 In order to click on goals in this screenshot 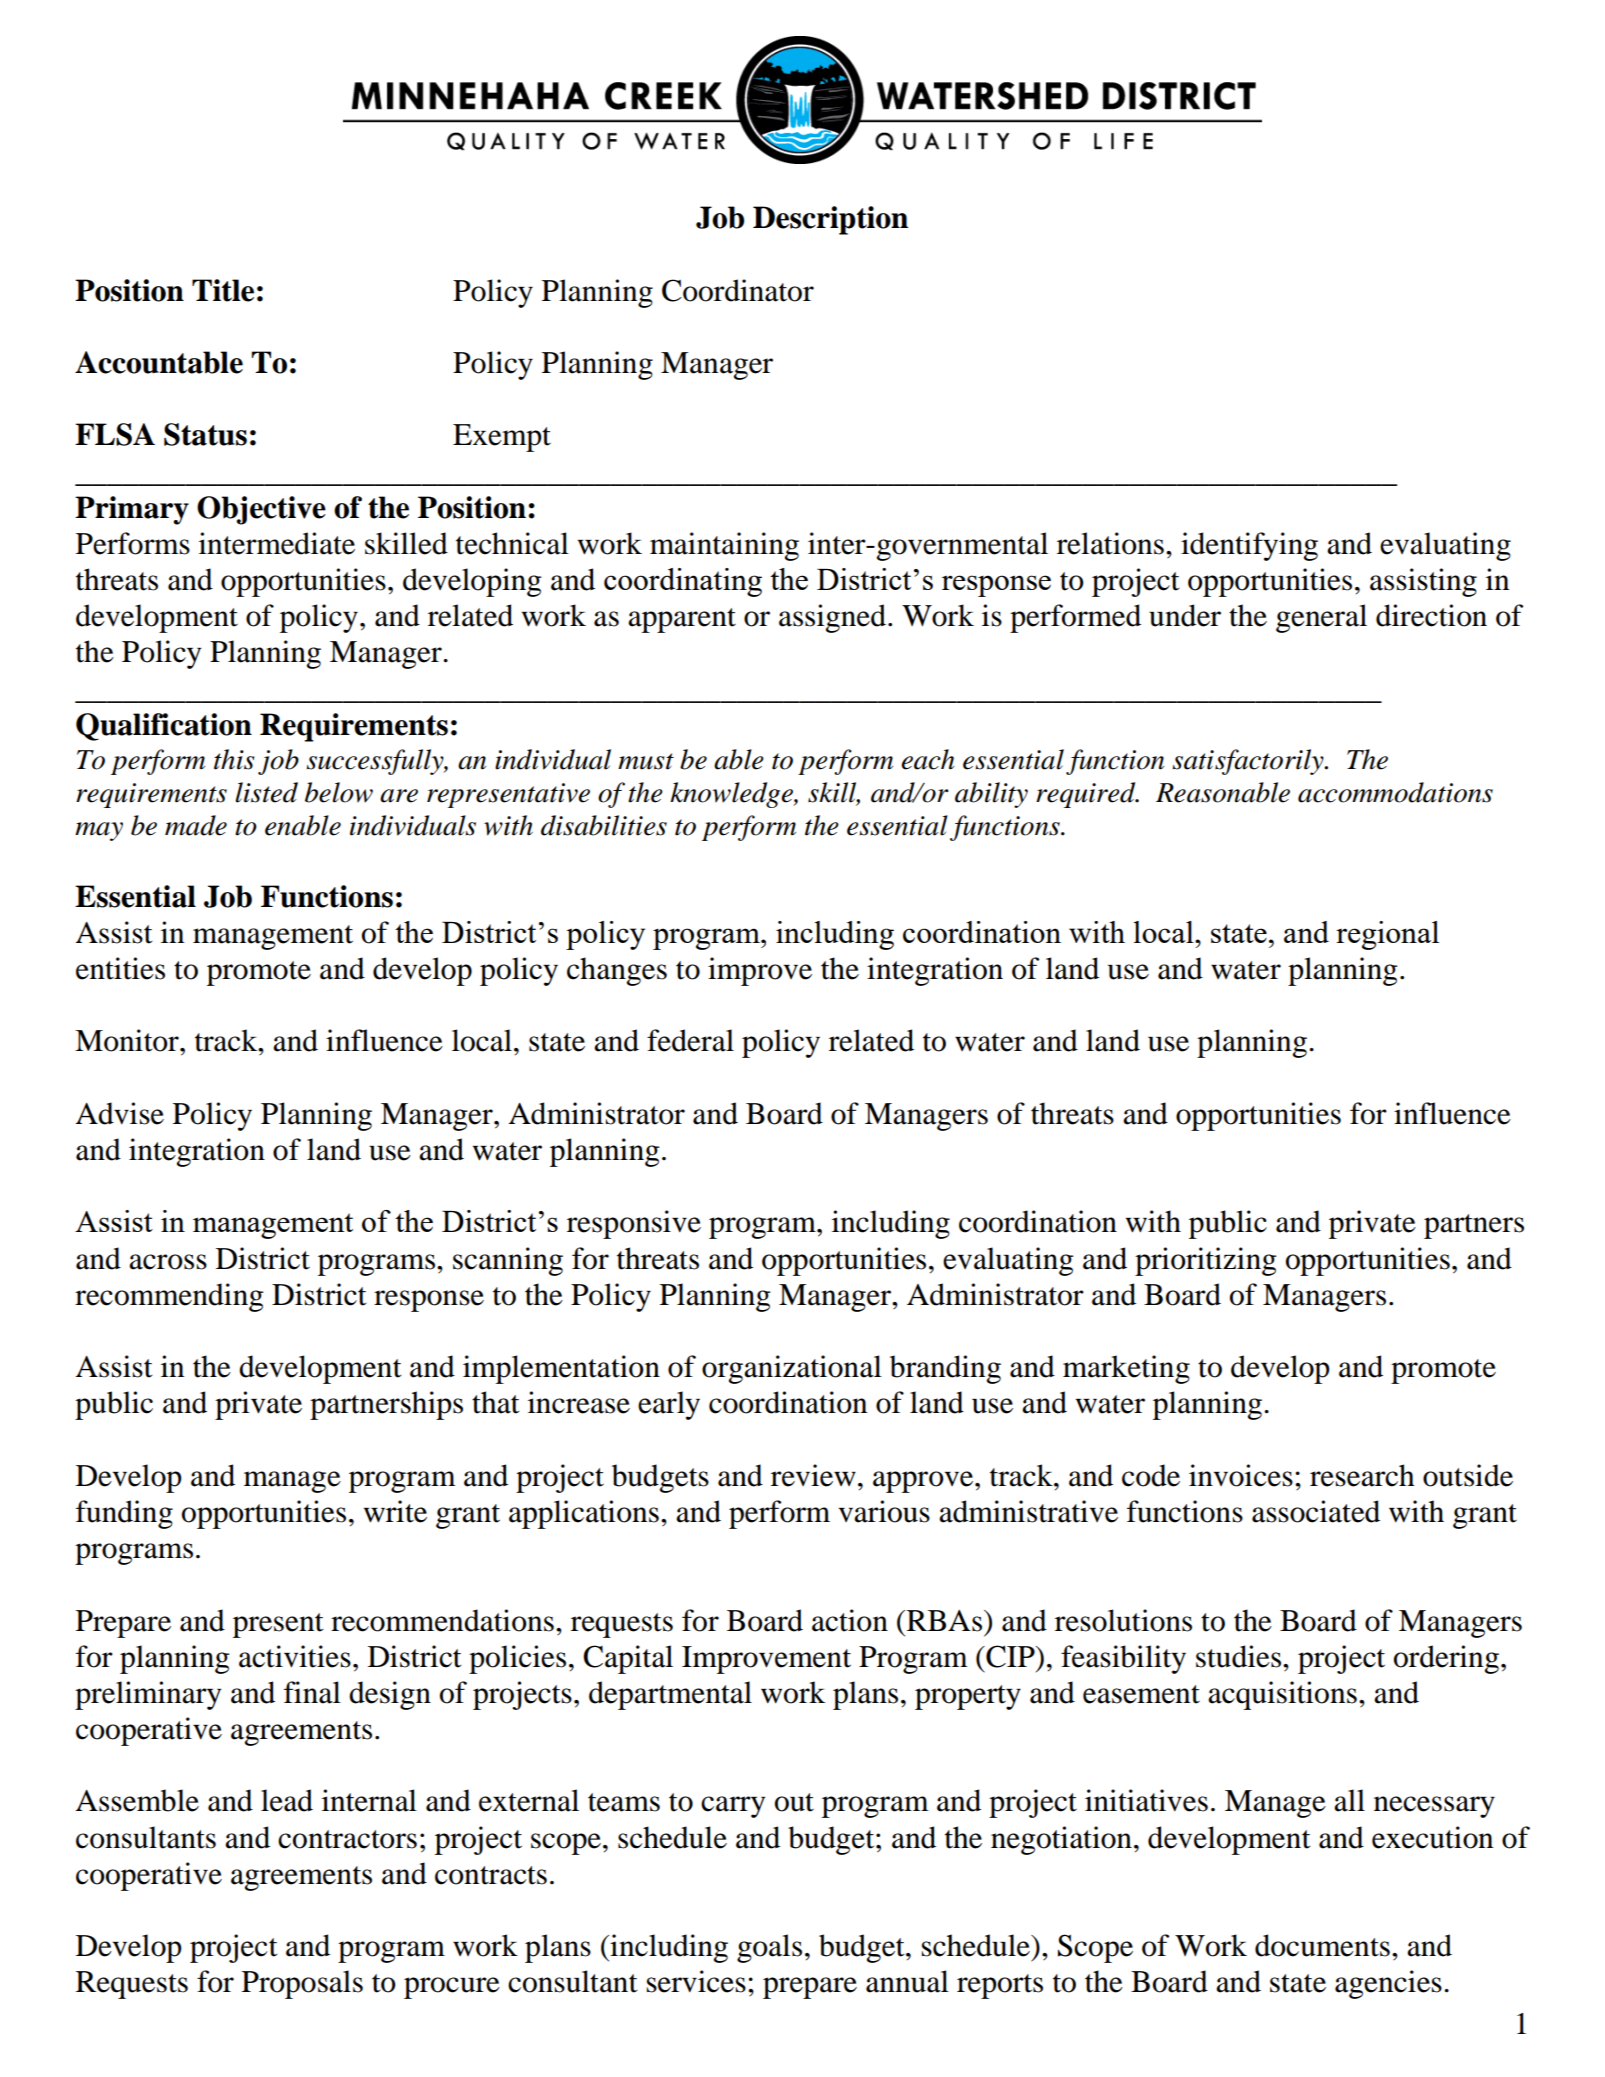, I will do `click(769, 1948)`.
